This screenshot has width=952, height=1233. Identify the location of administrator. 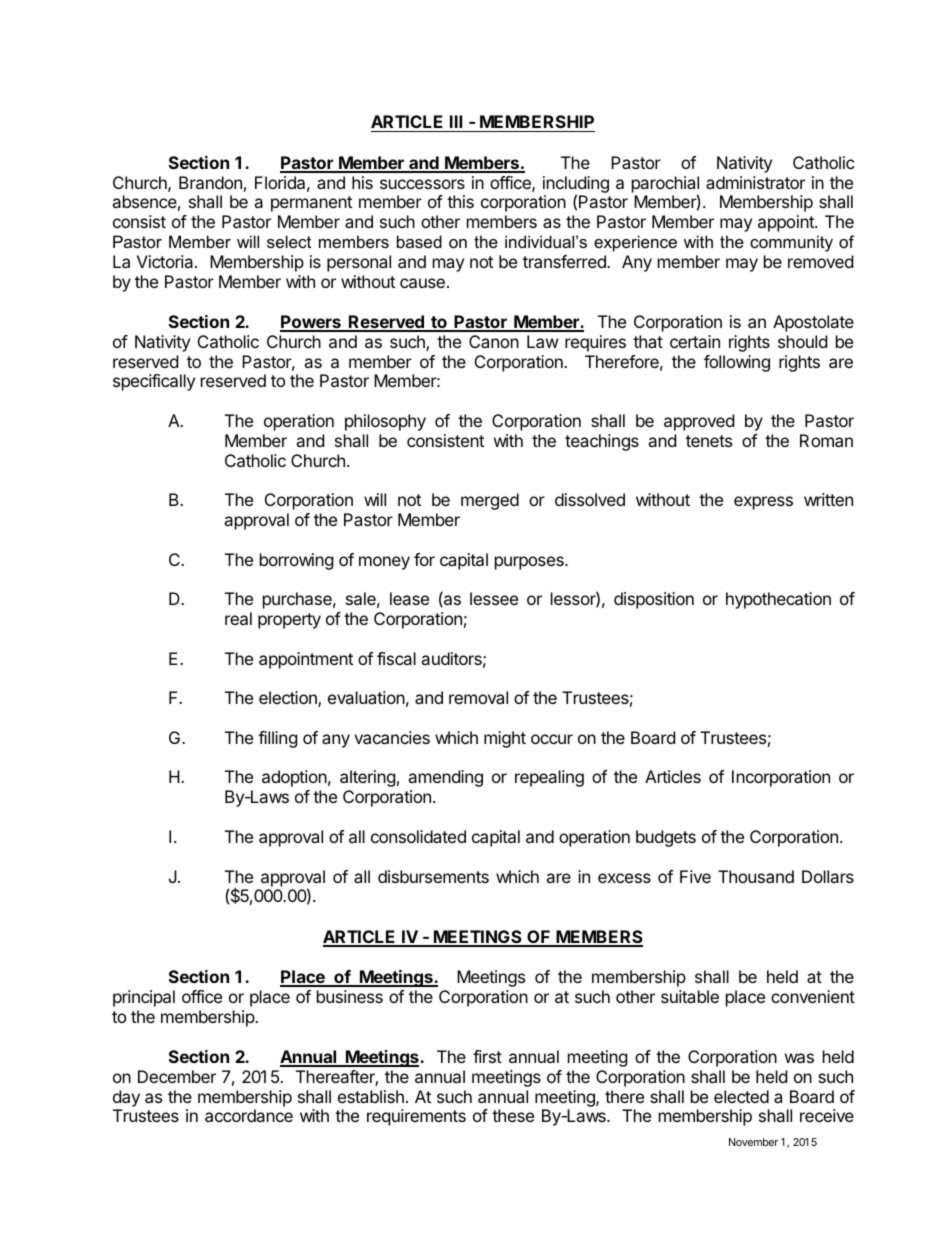
(755, 182).
